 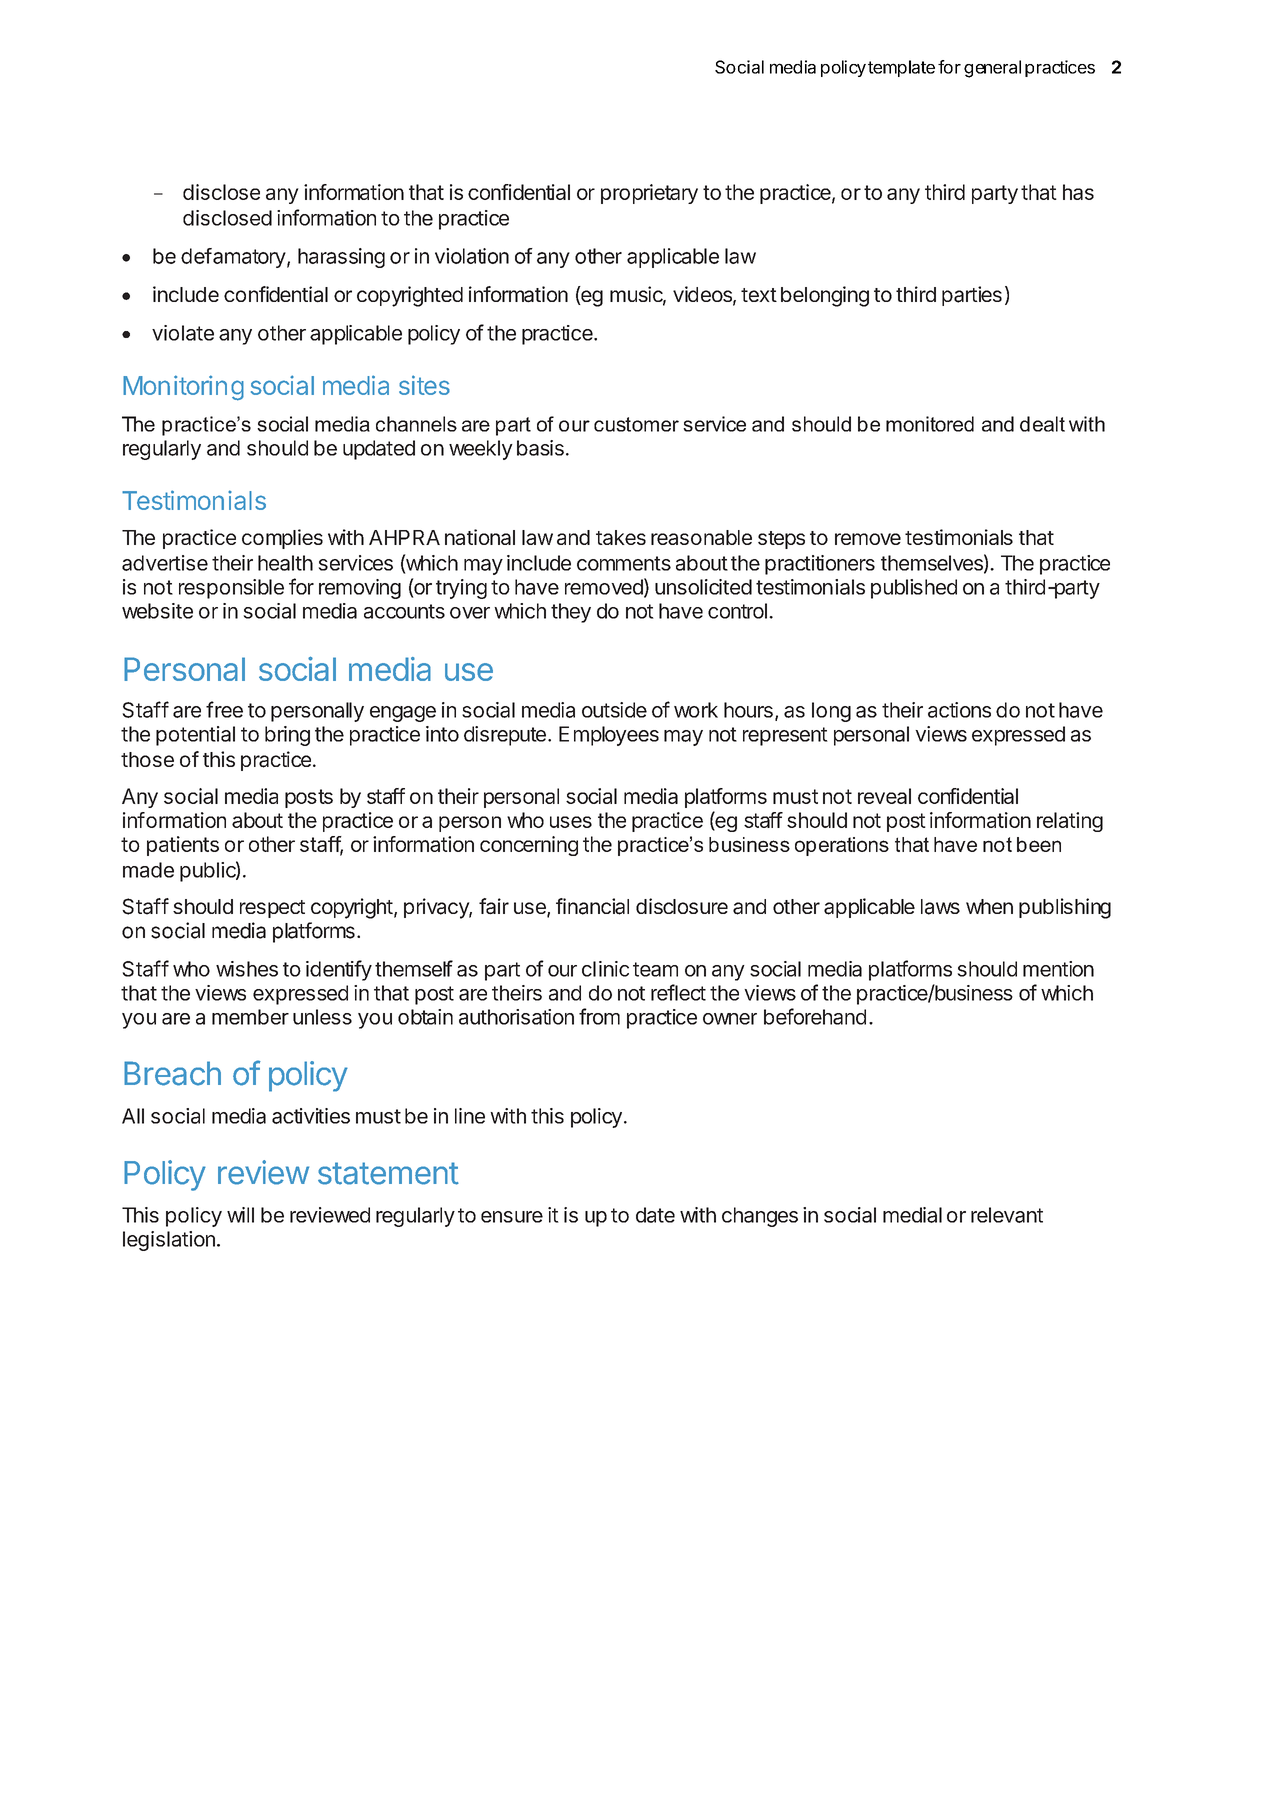 What do you see at coordinates (341, 258) in the document?
I see `harassing` at bounding box center [341, 258].
